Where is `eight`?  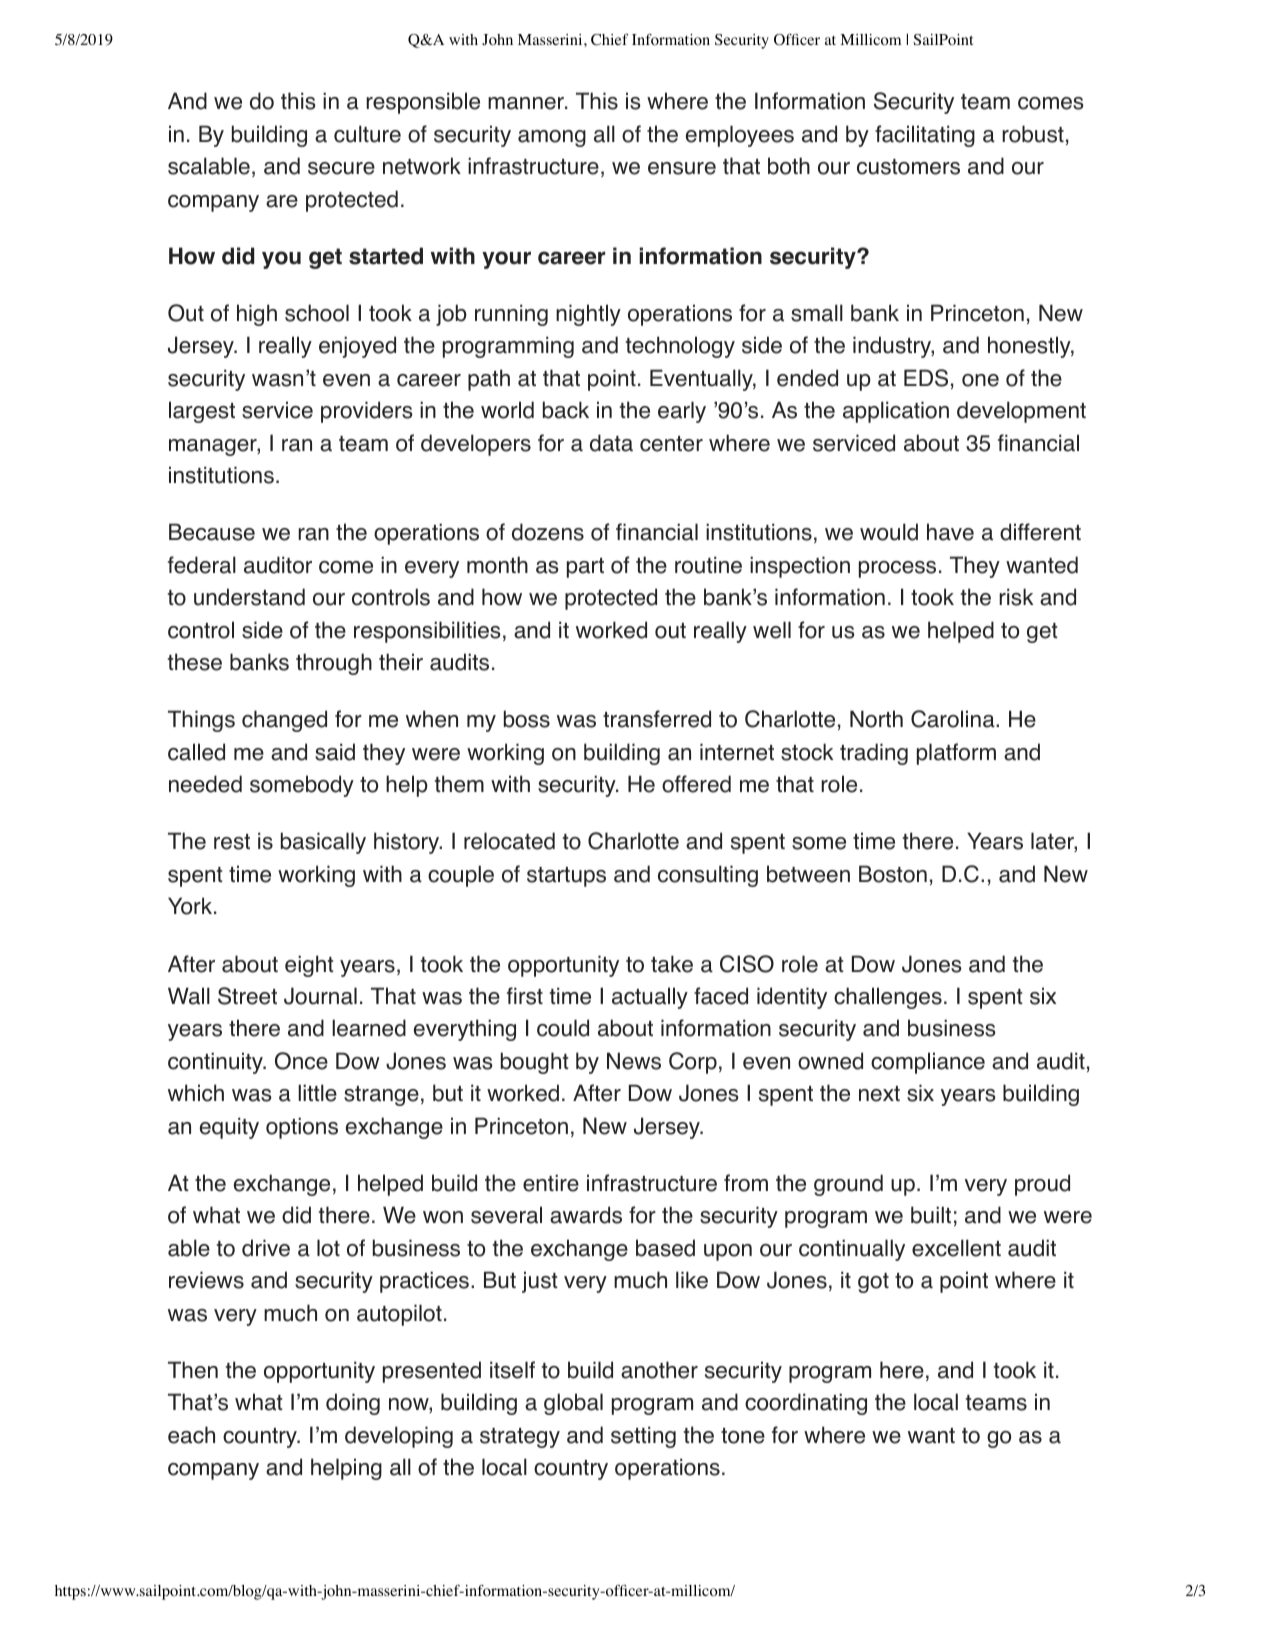 eight is located at coordinates (309, 966).
